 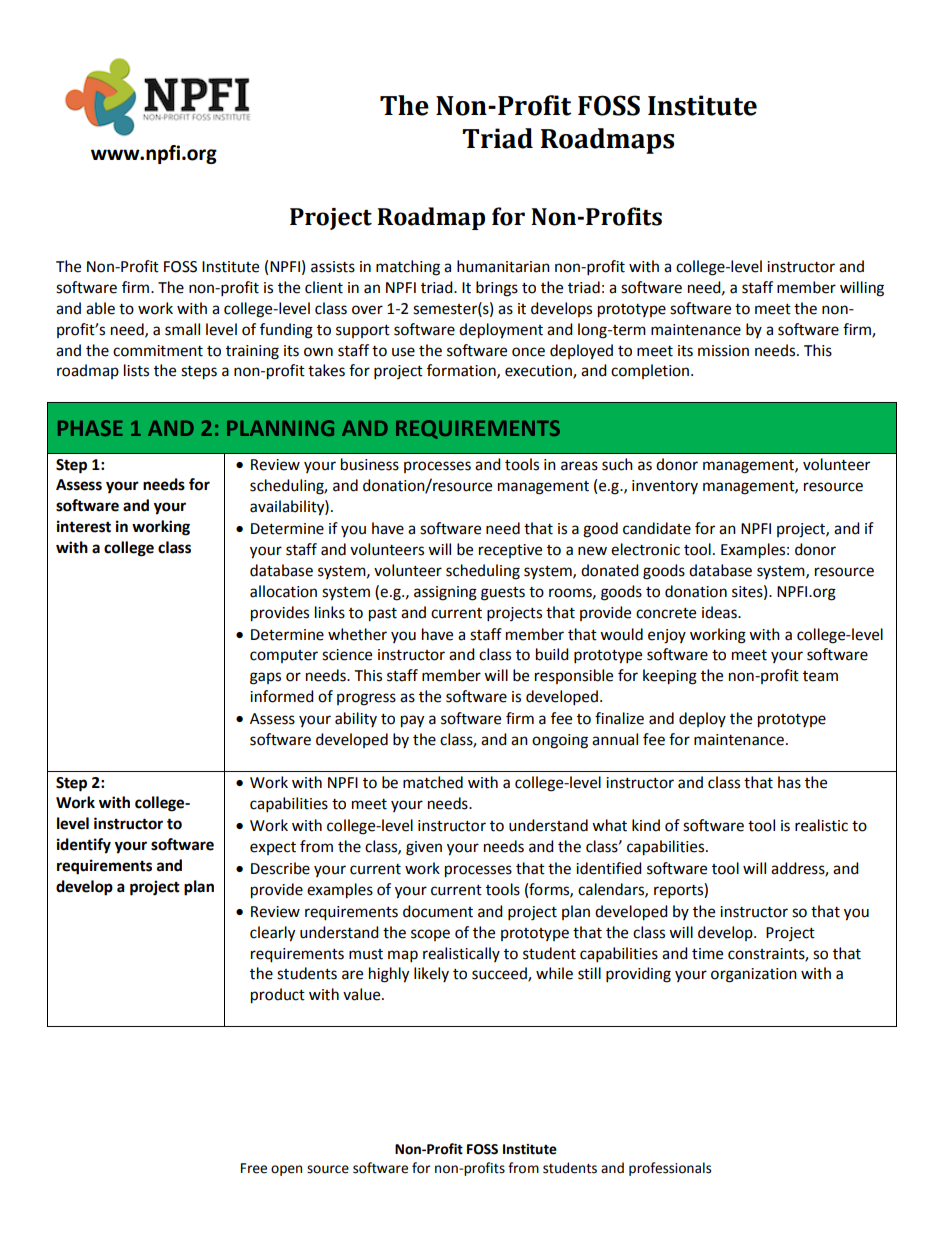 What do you see at coordinates (265, 678) in the page?
I see `gaps` at bounding box center [265, 678].
